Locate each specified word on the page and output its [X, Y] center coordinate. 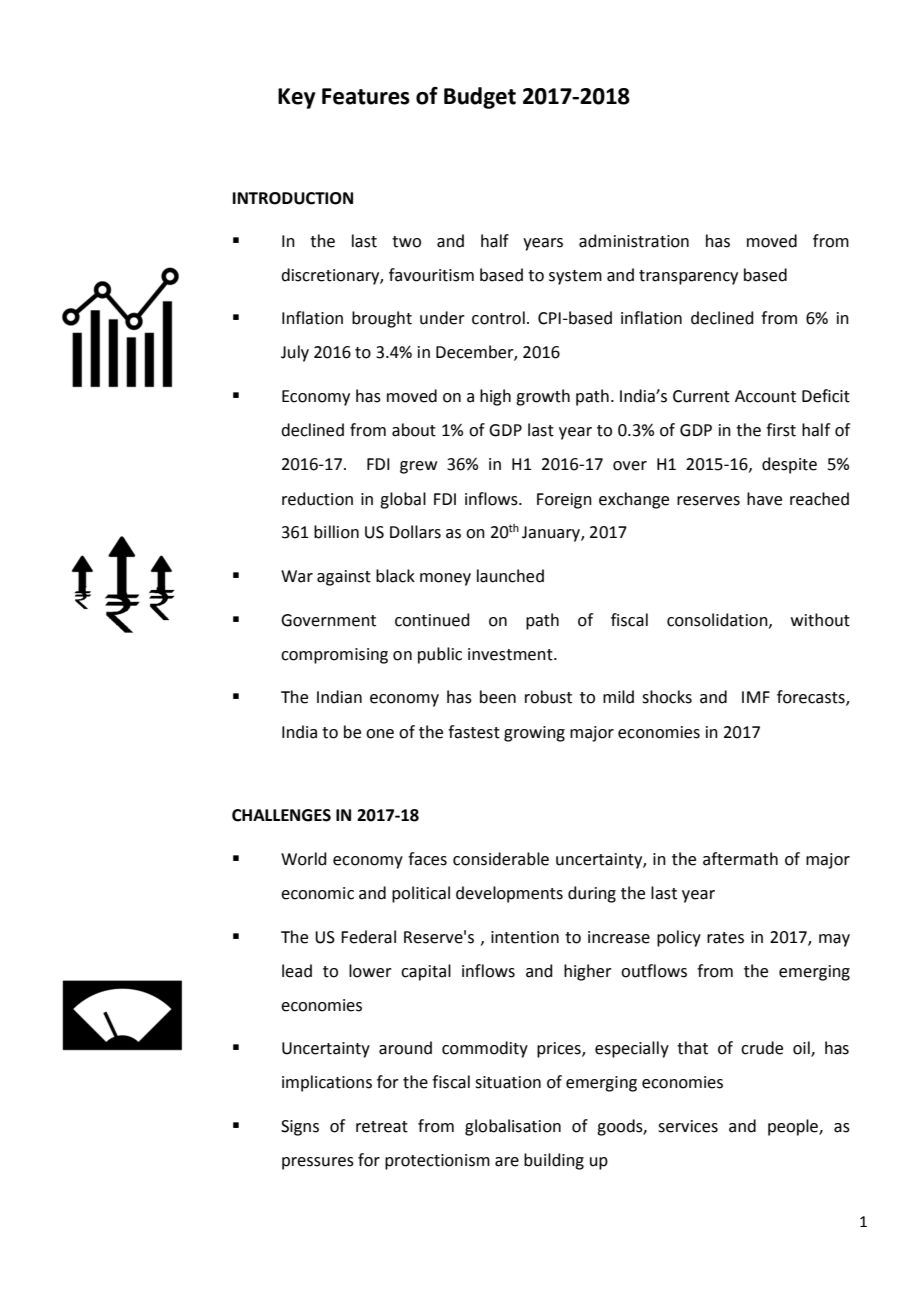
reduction [317, 499]
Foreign [564, 501]
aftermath [740, 859]
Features [366, 96]
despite [789, 465]
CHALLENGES [281, 815]
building [554, 1161]
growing [534, 734]
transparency [688, 277]
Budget [480, 98]
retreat [382, 1127]
